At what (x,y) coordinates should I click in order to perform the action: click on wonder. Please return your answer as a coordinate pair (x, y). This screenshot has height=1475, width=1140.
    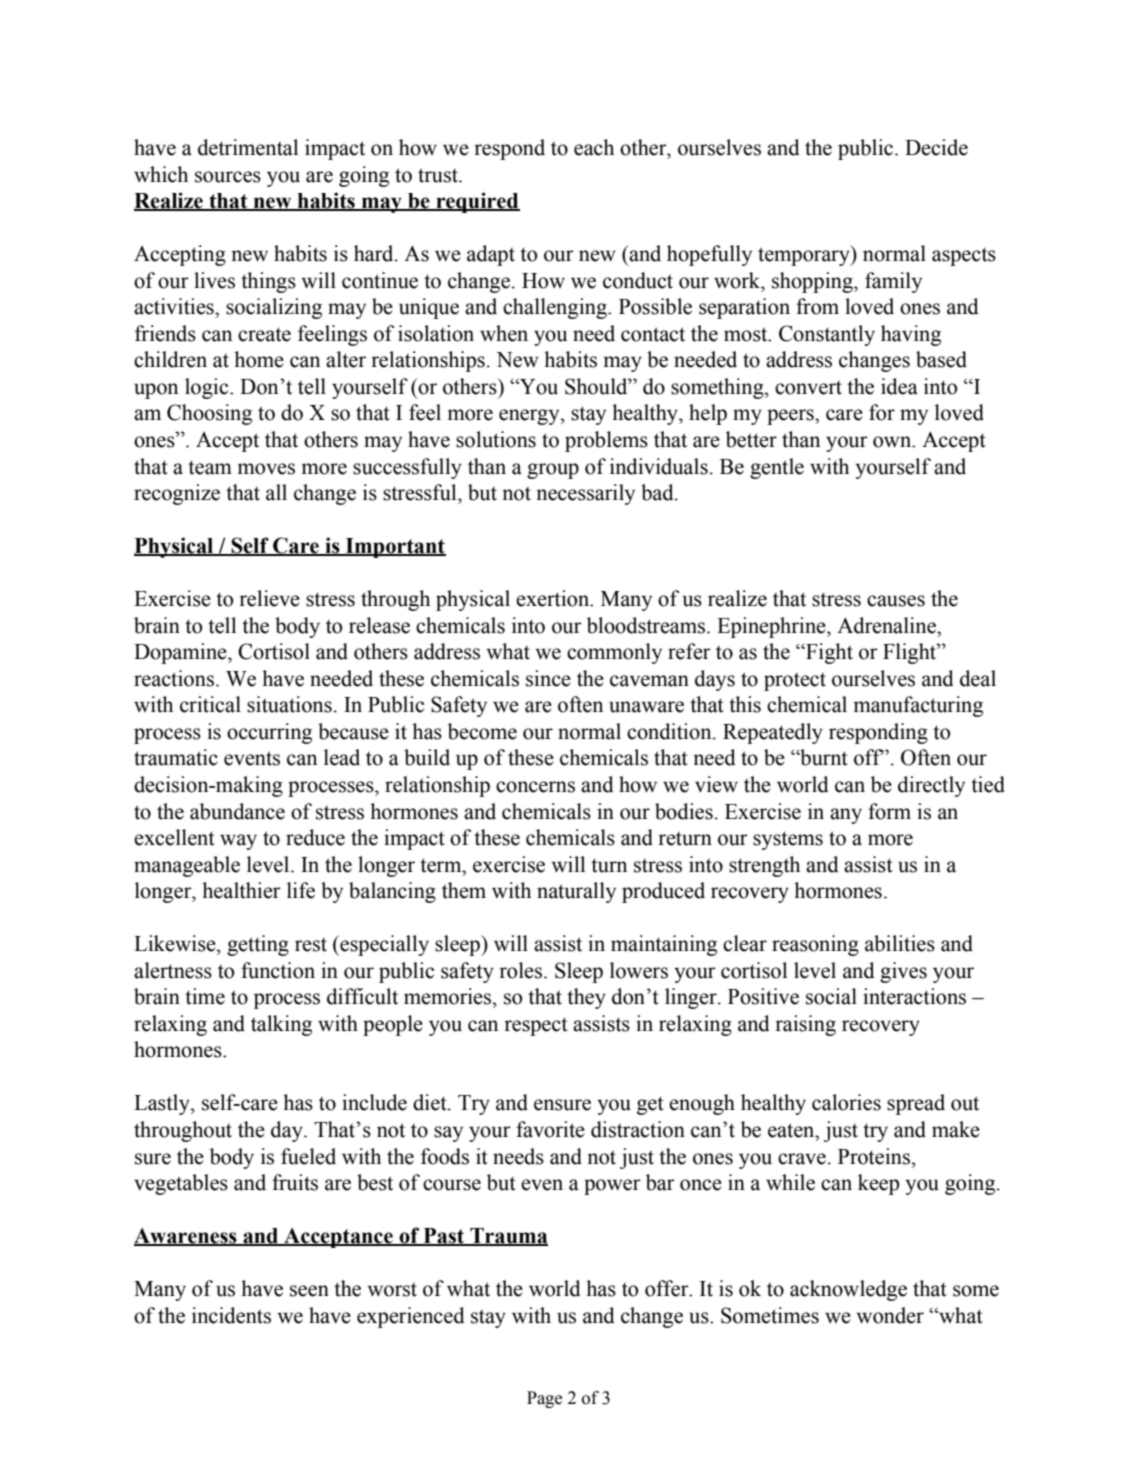
    Looking at the image, I should click on (890, 1315).
